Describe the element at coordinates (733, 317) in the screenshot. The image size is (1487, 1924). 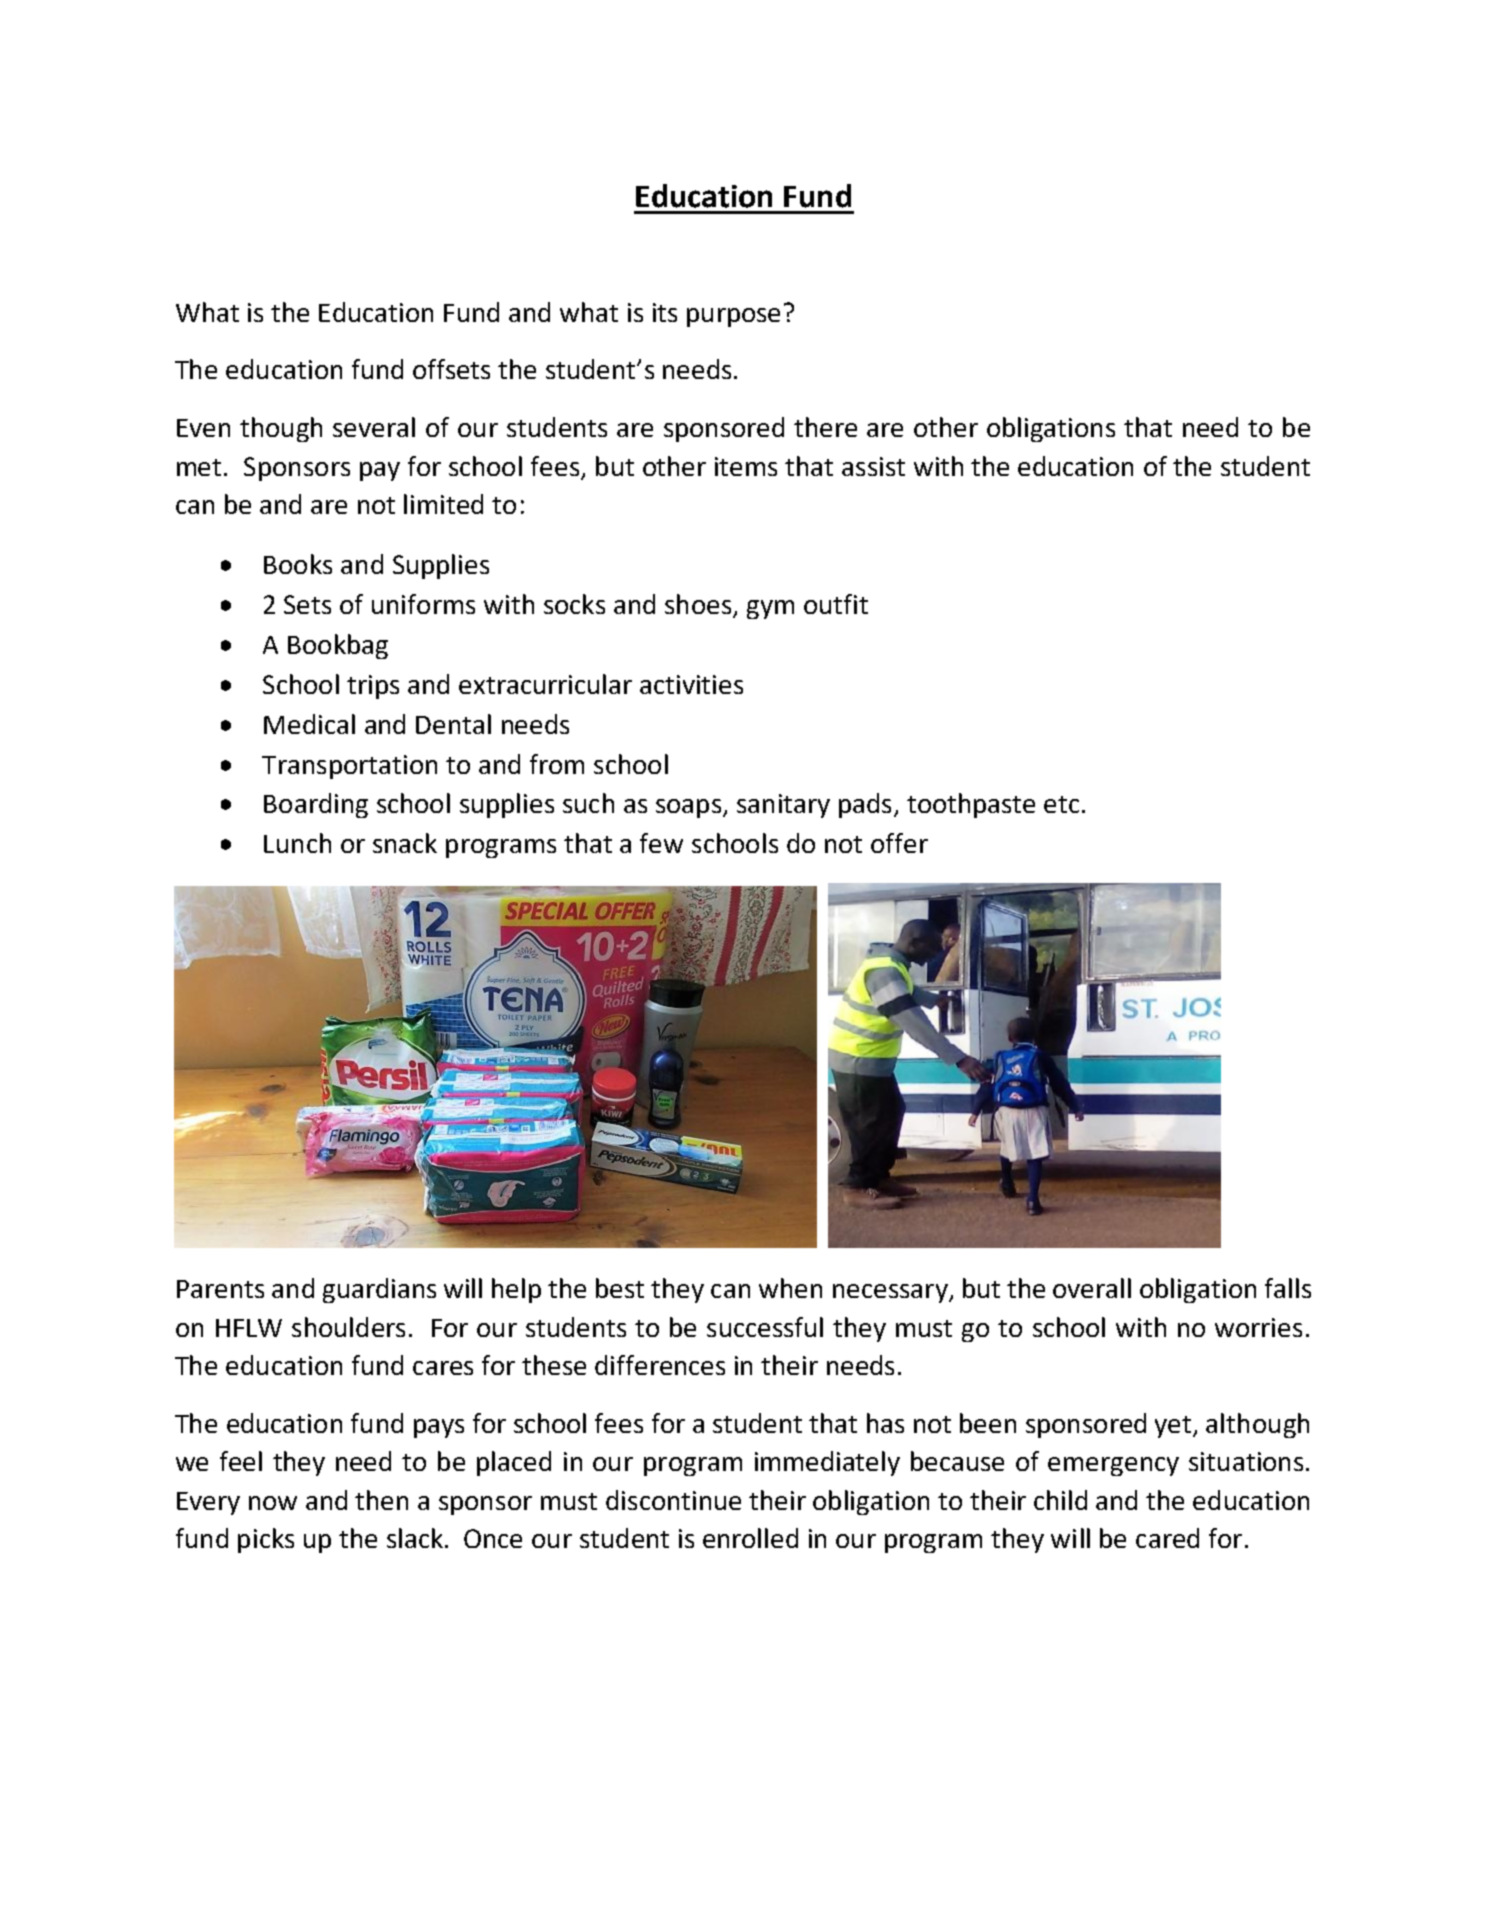
I see `purpose` at that location.
